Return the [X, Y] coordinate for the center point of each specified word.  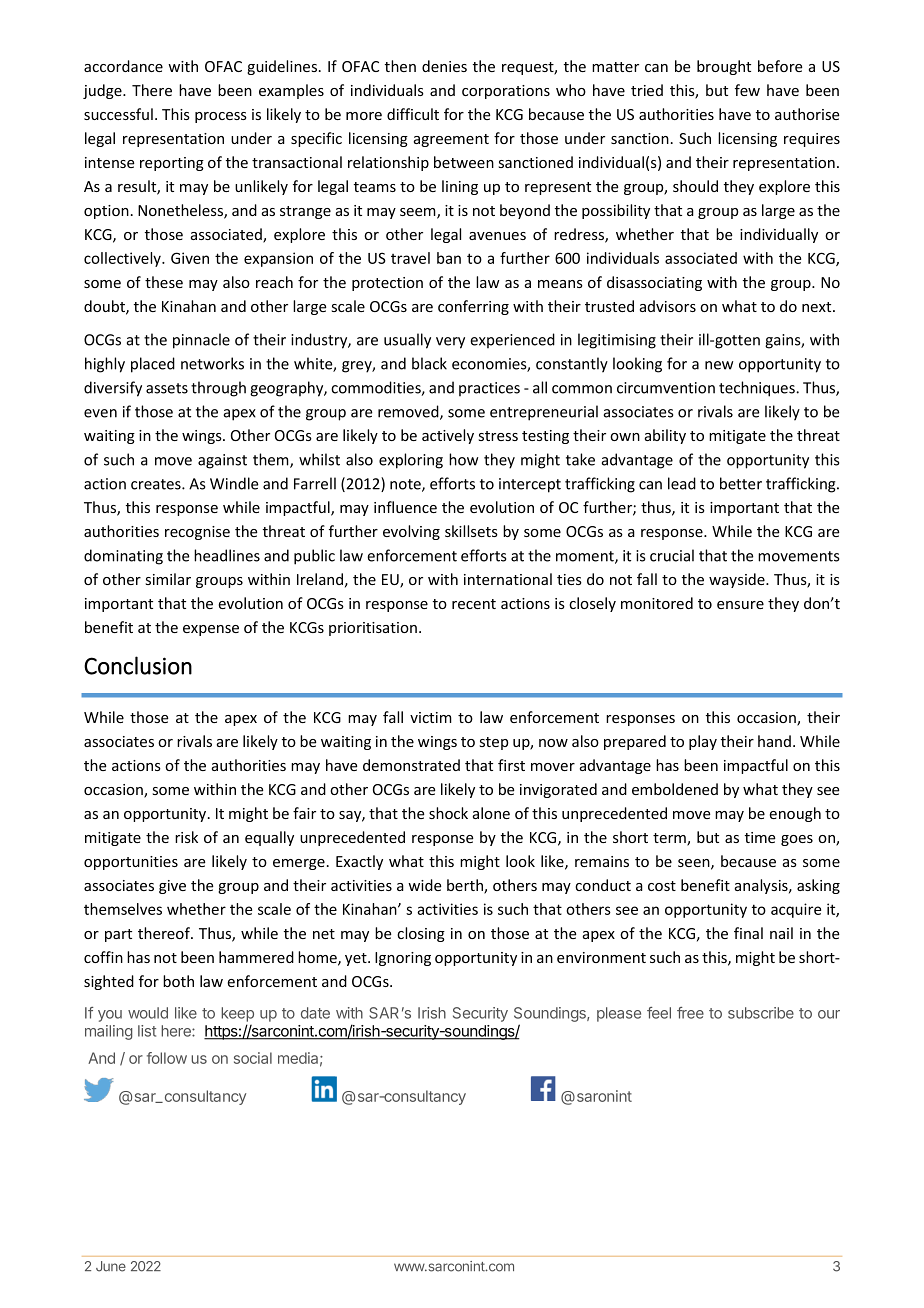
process [221, 117]
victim [431, 717]
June [111, 1266]
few [747, 90]
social [253, 1058]
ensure [740, 605]
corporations [506, 92]
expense [211, 630]
